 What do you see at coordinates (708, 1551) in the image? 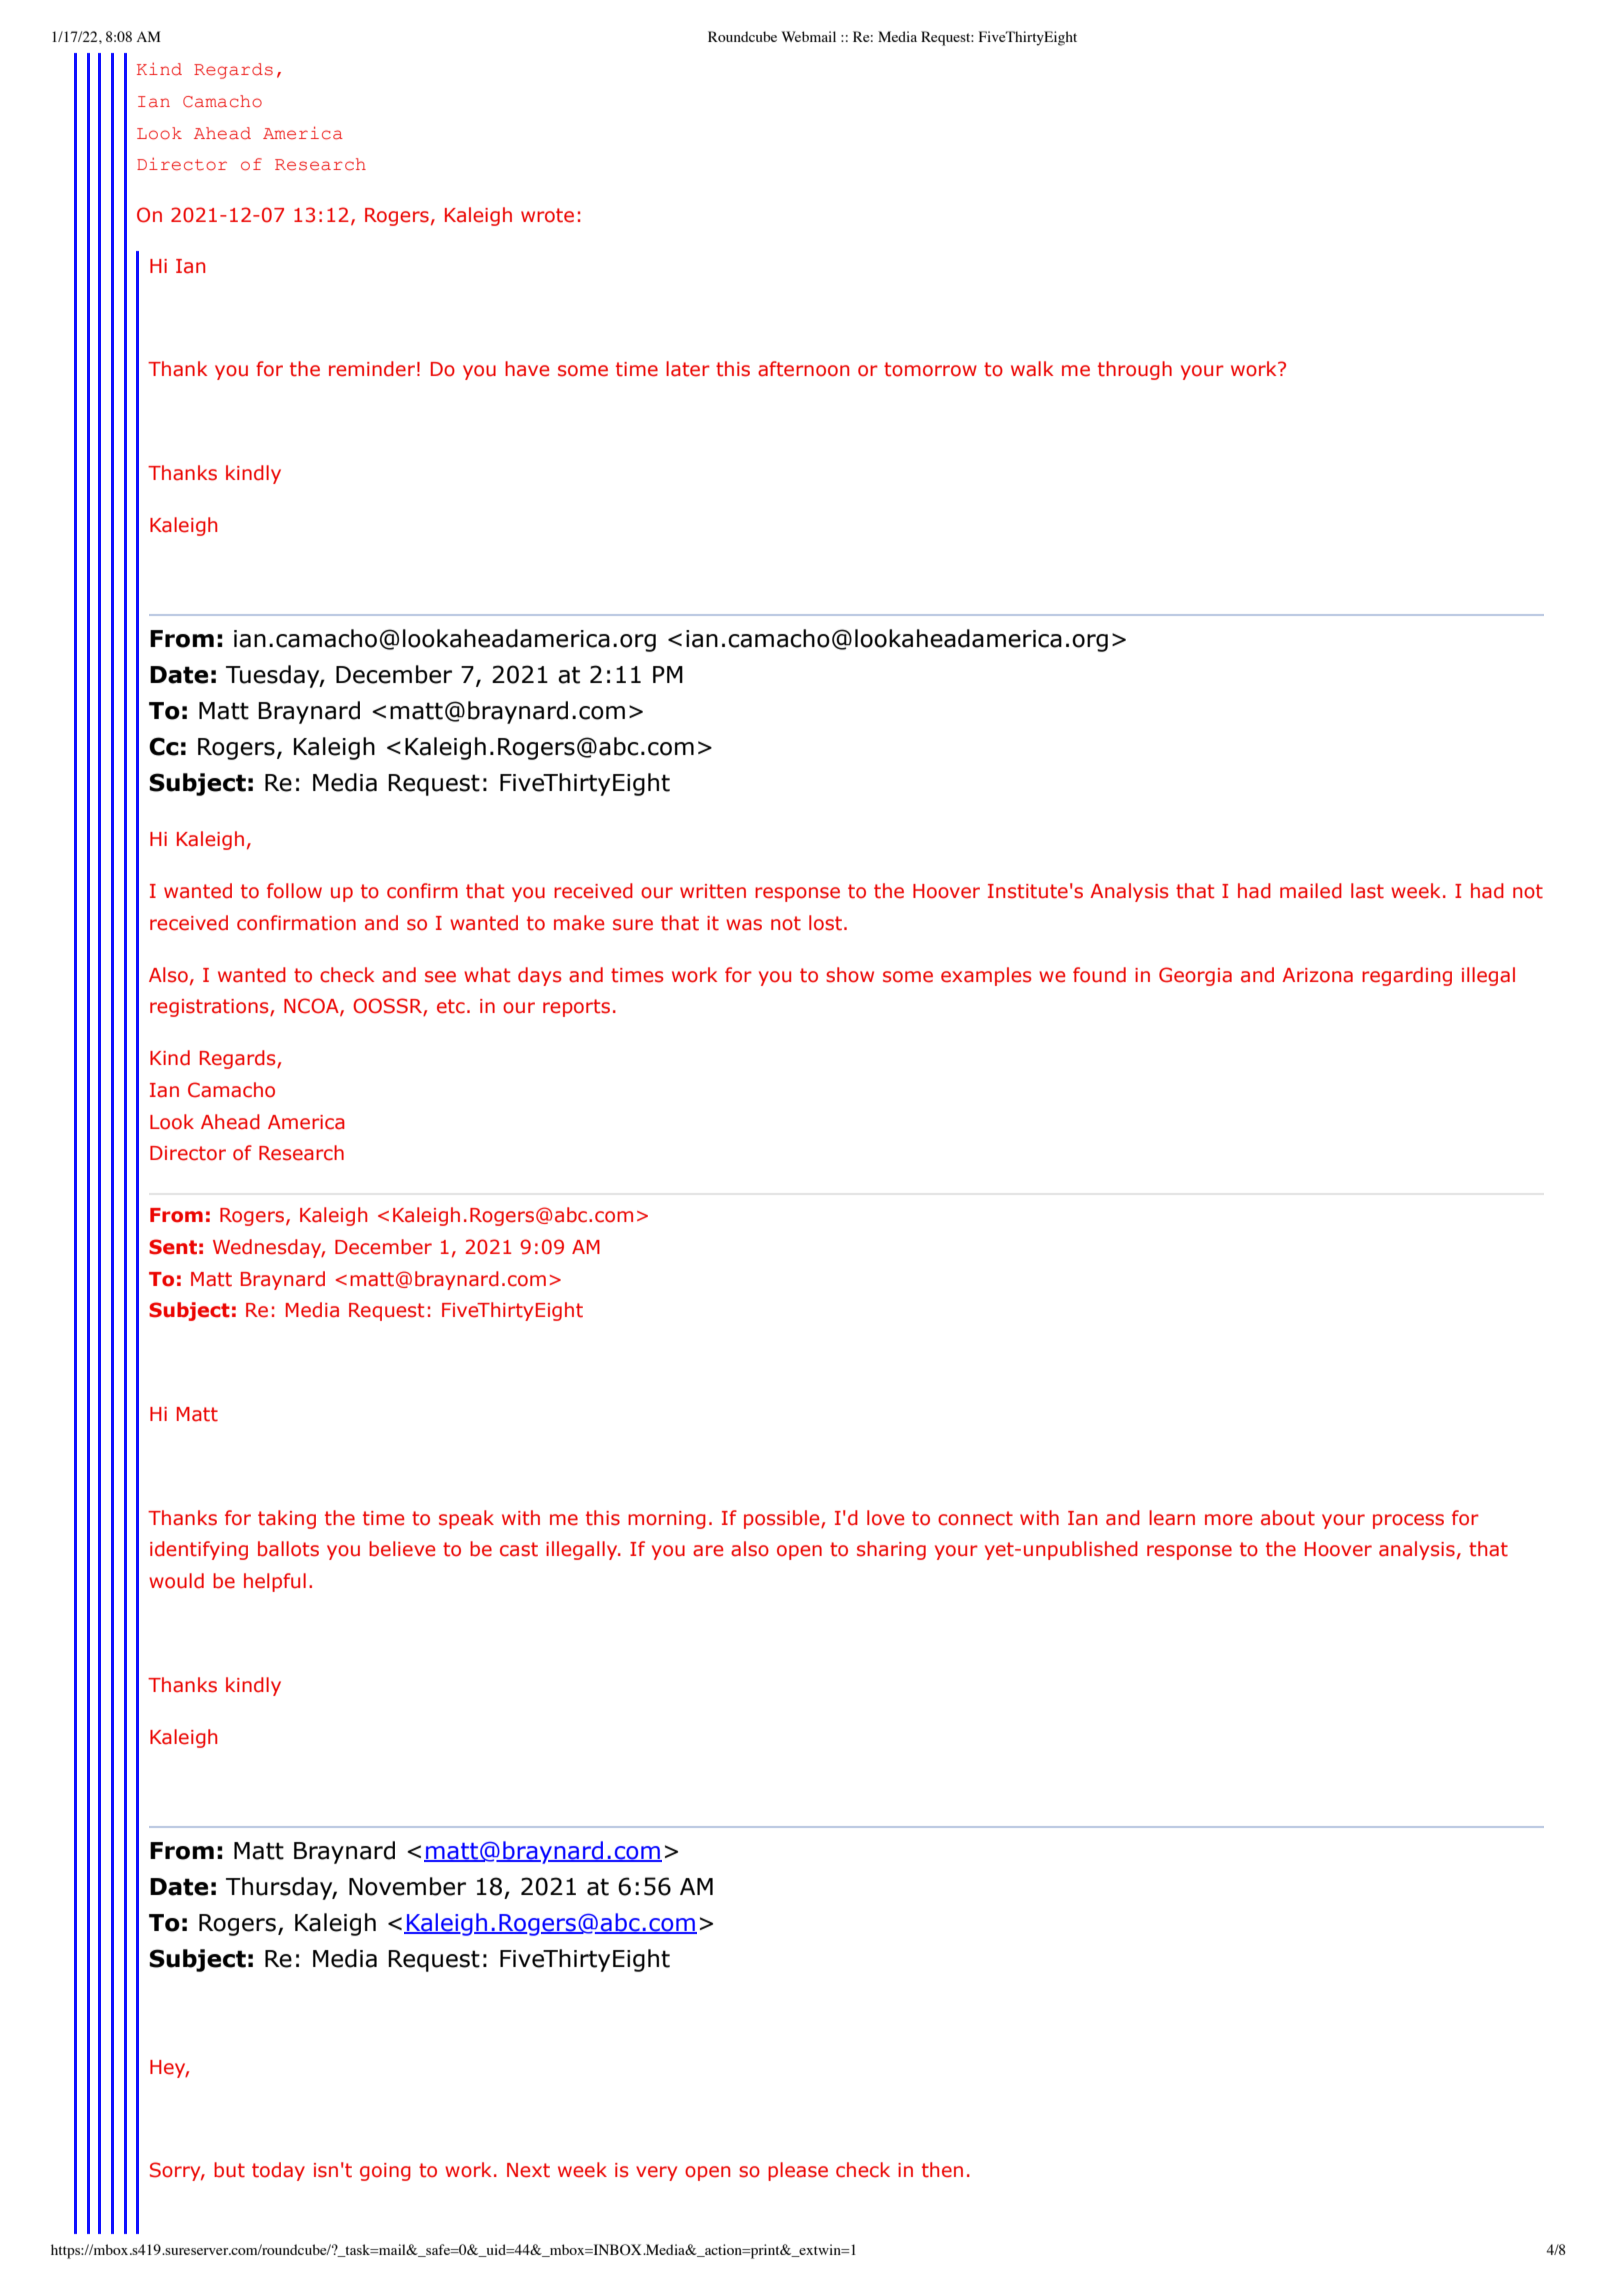
I see `are` at bounding box center [708, 1551].
